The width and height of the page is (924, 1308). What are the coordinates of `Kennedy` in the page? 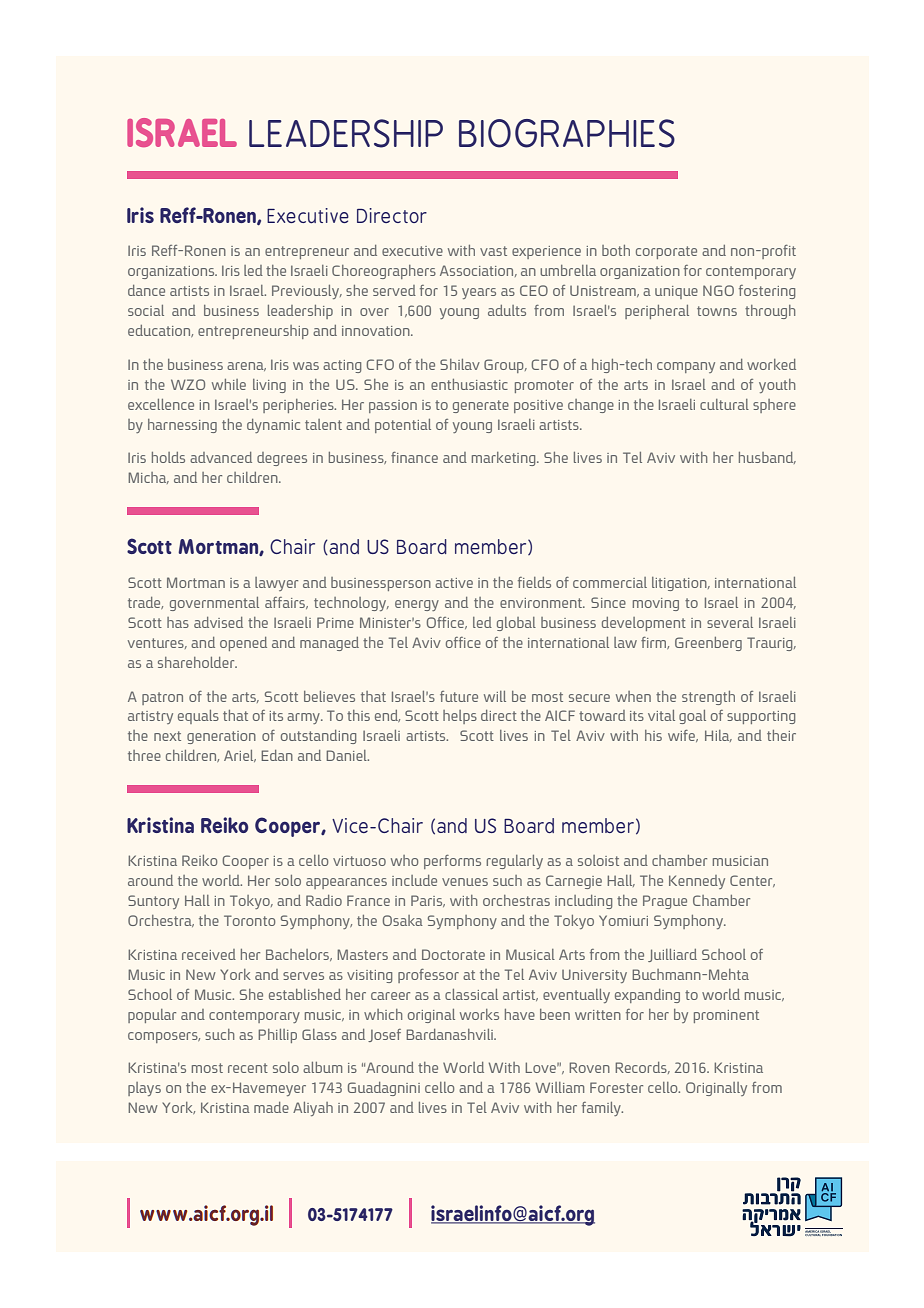 It's located at (697, 882).
